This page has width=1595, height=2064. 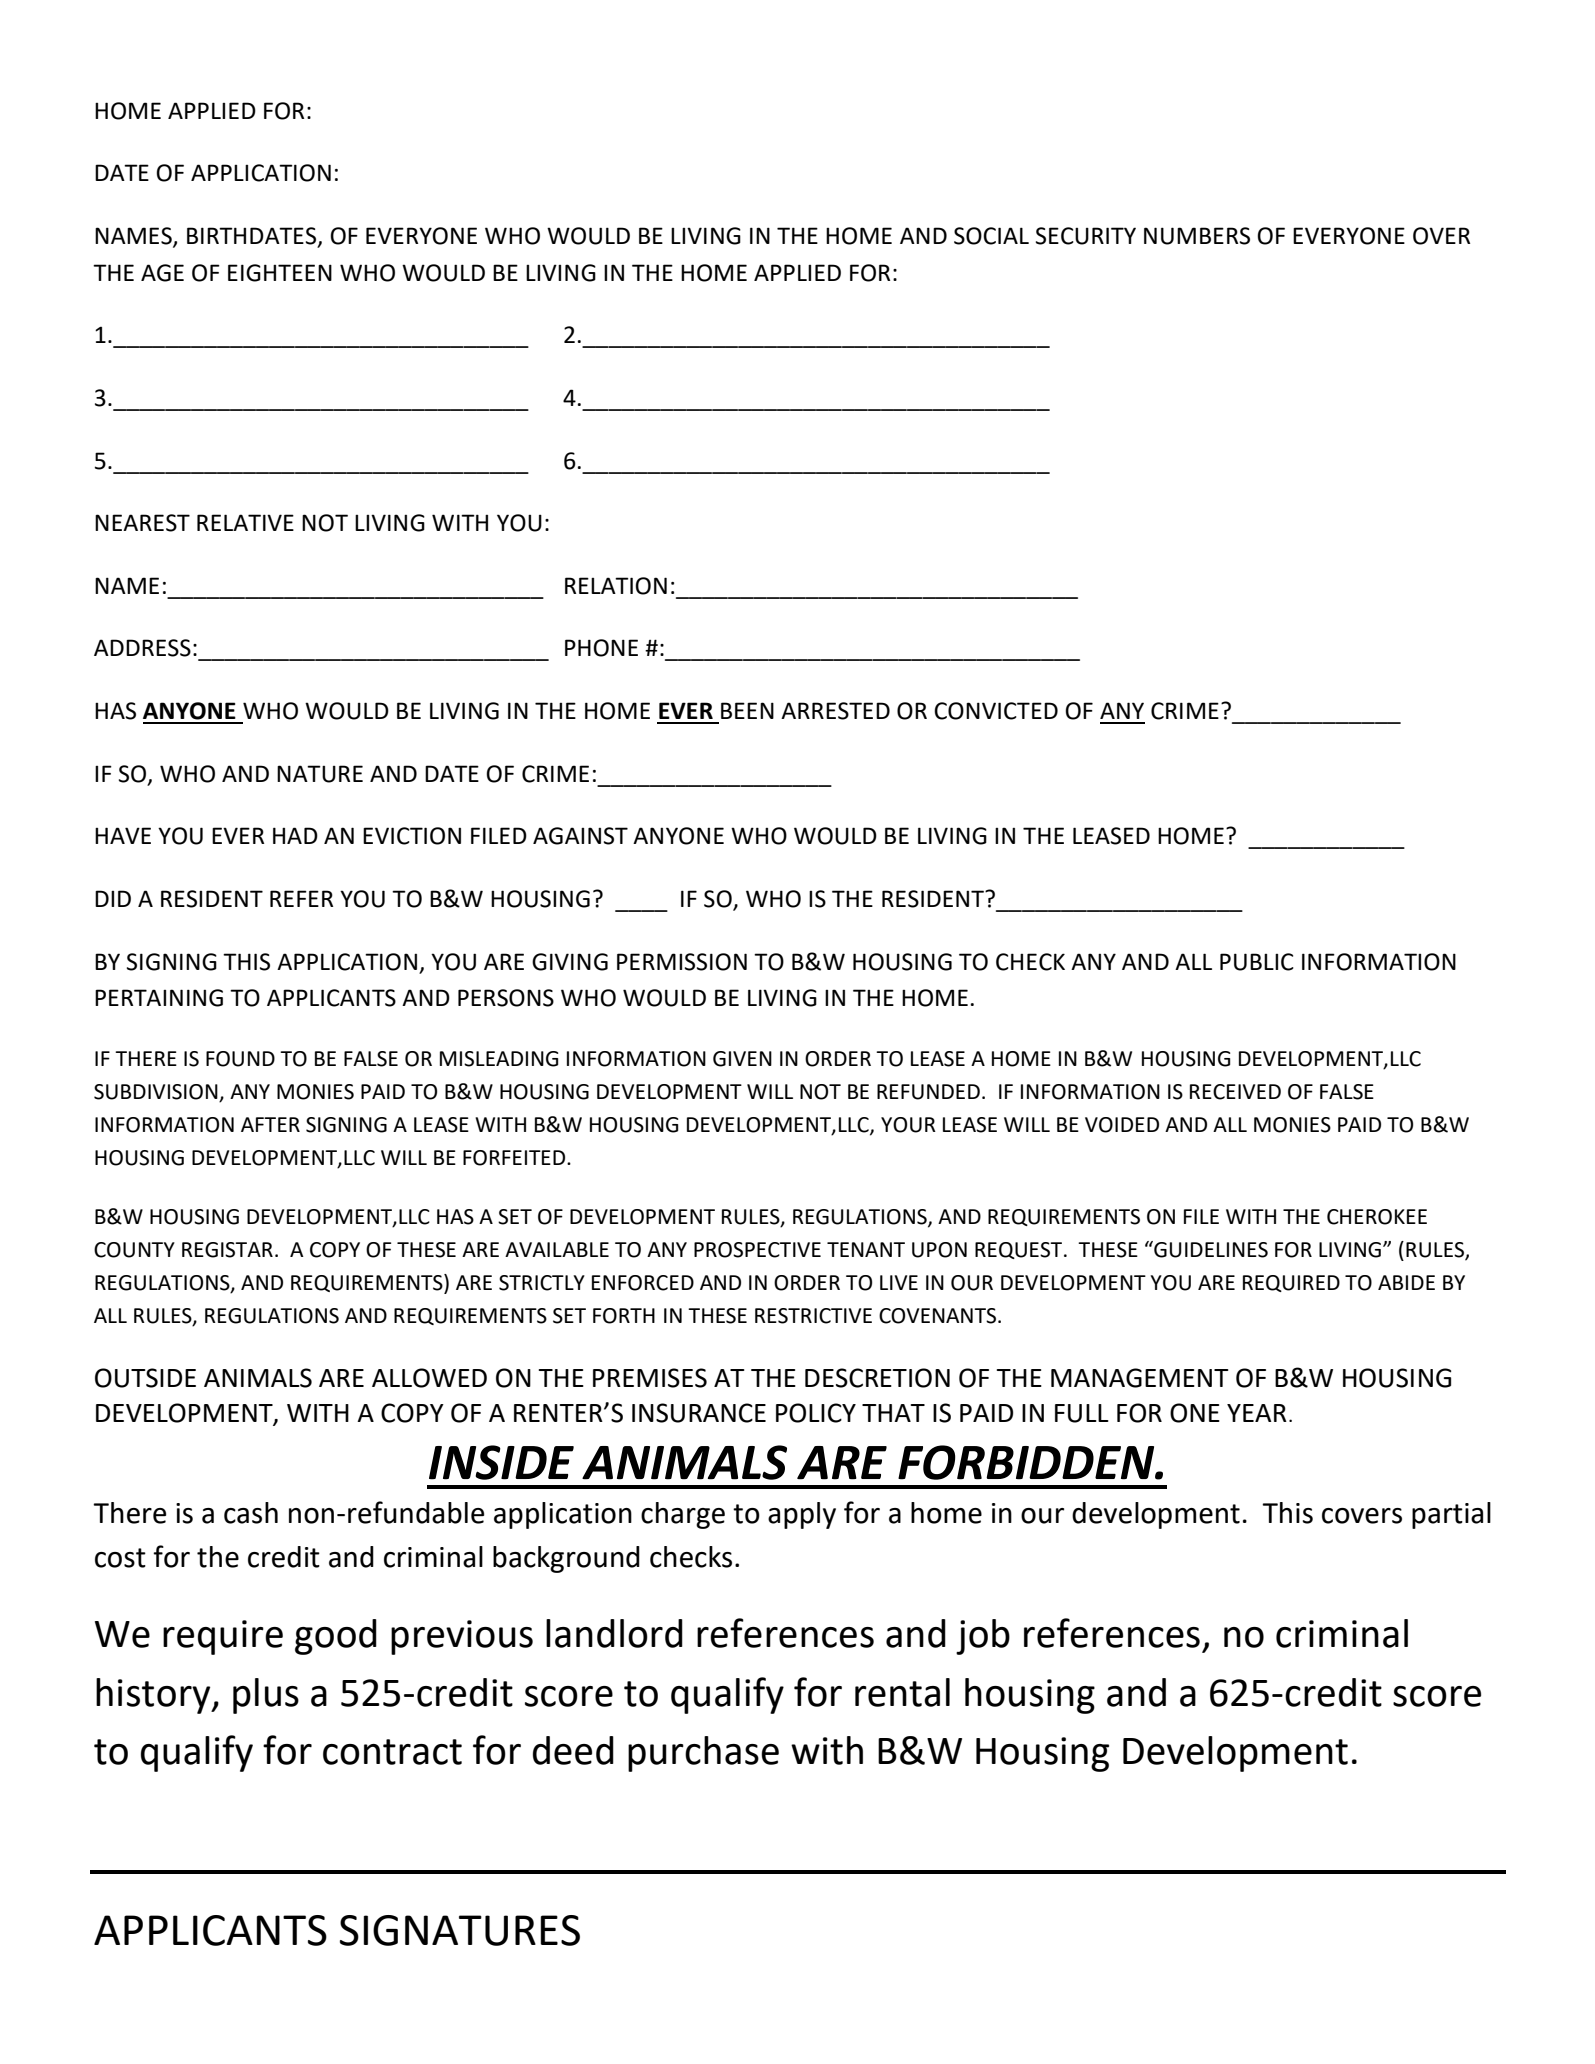 I want to click on EIGHTEEN, so click(x=280, y=273).
